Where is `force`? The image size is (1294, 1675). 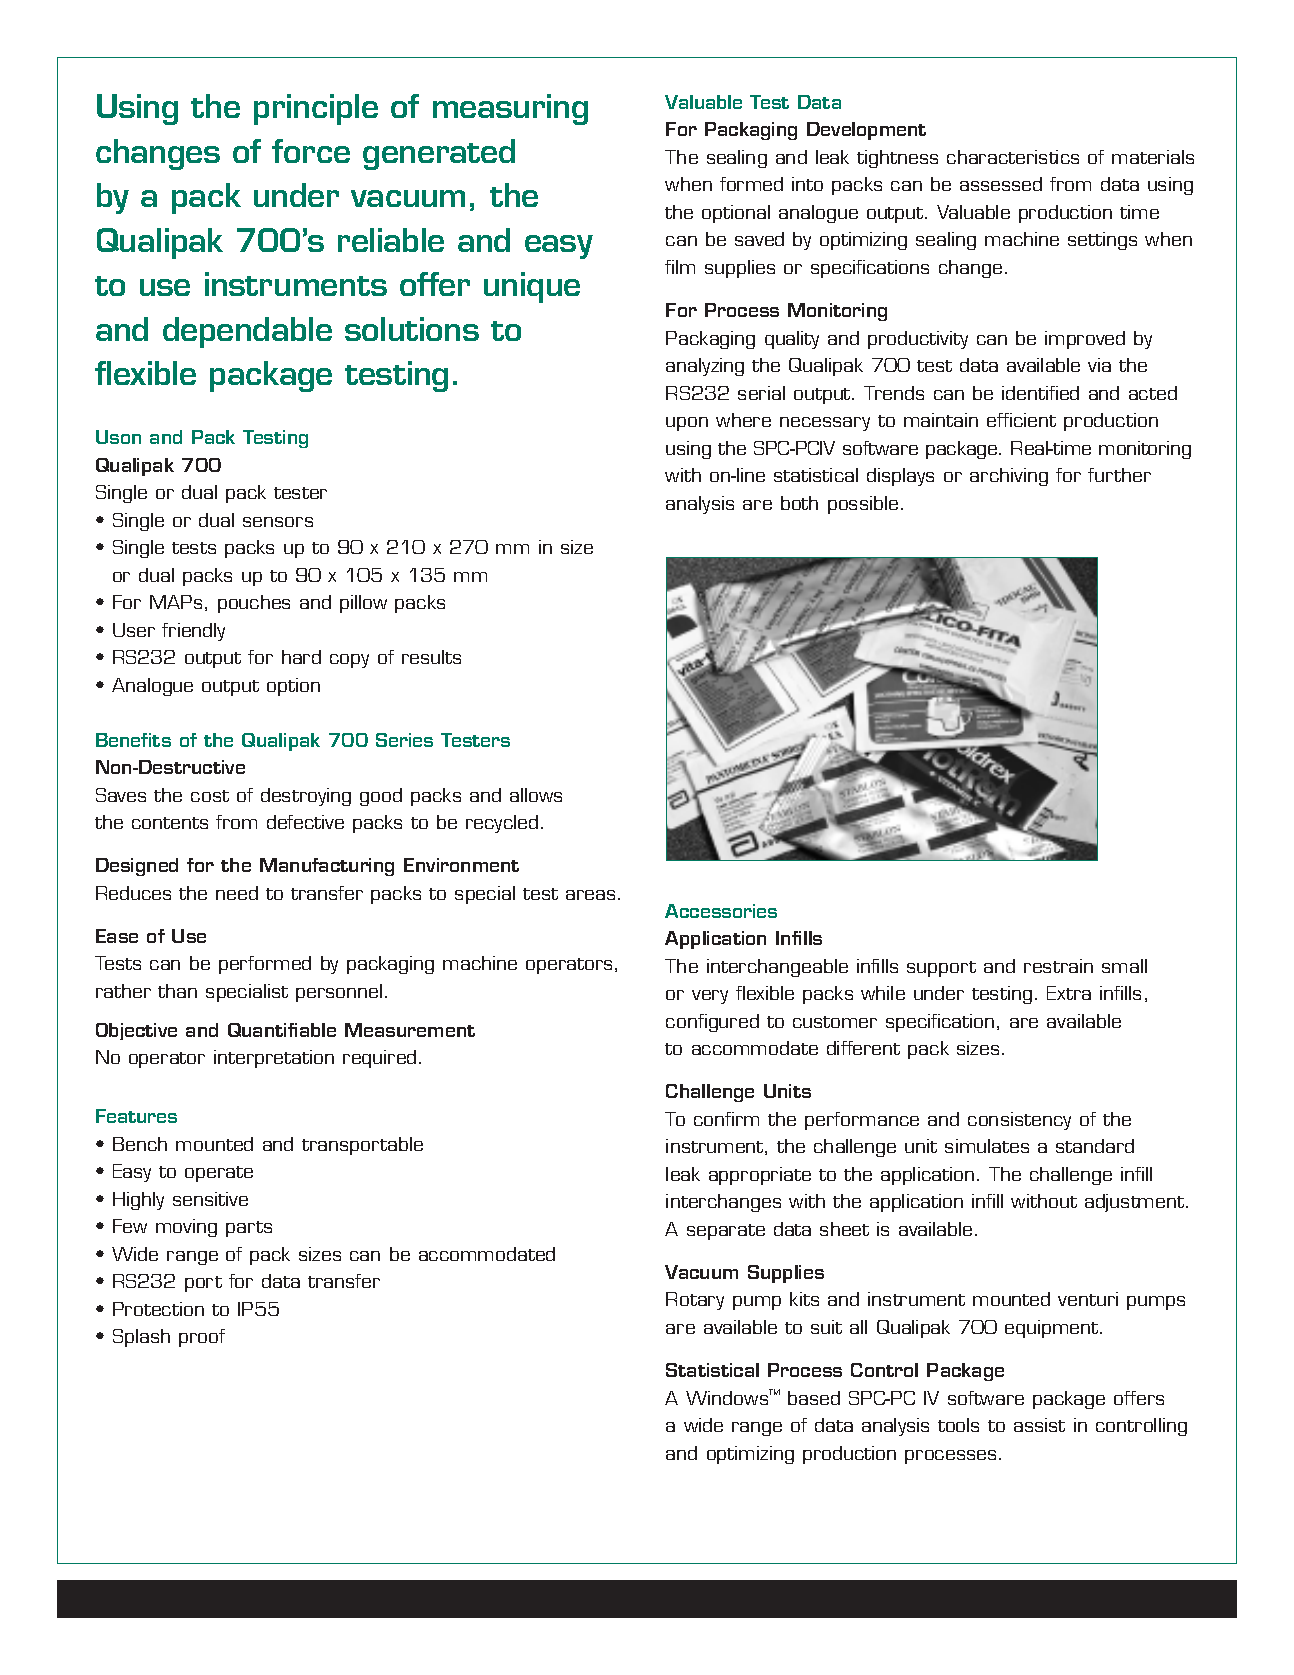
force is located at coordinates (311, 151).
